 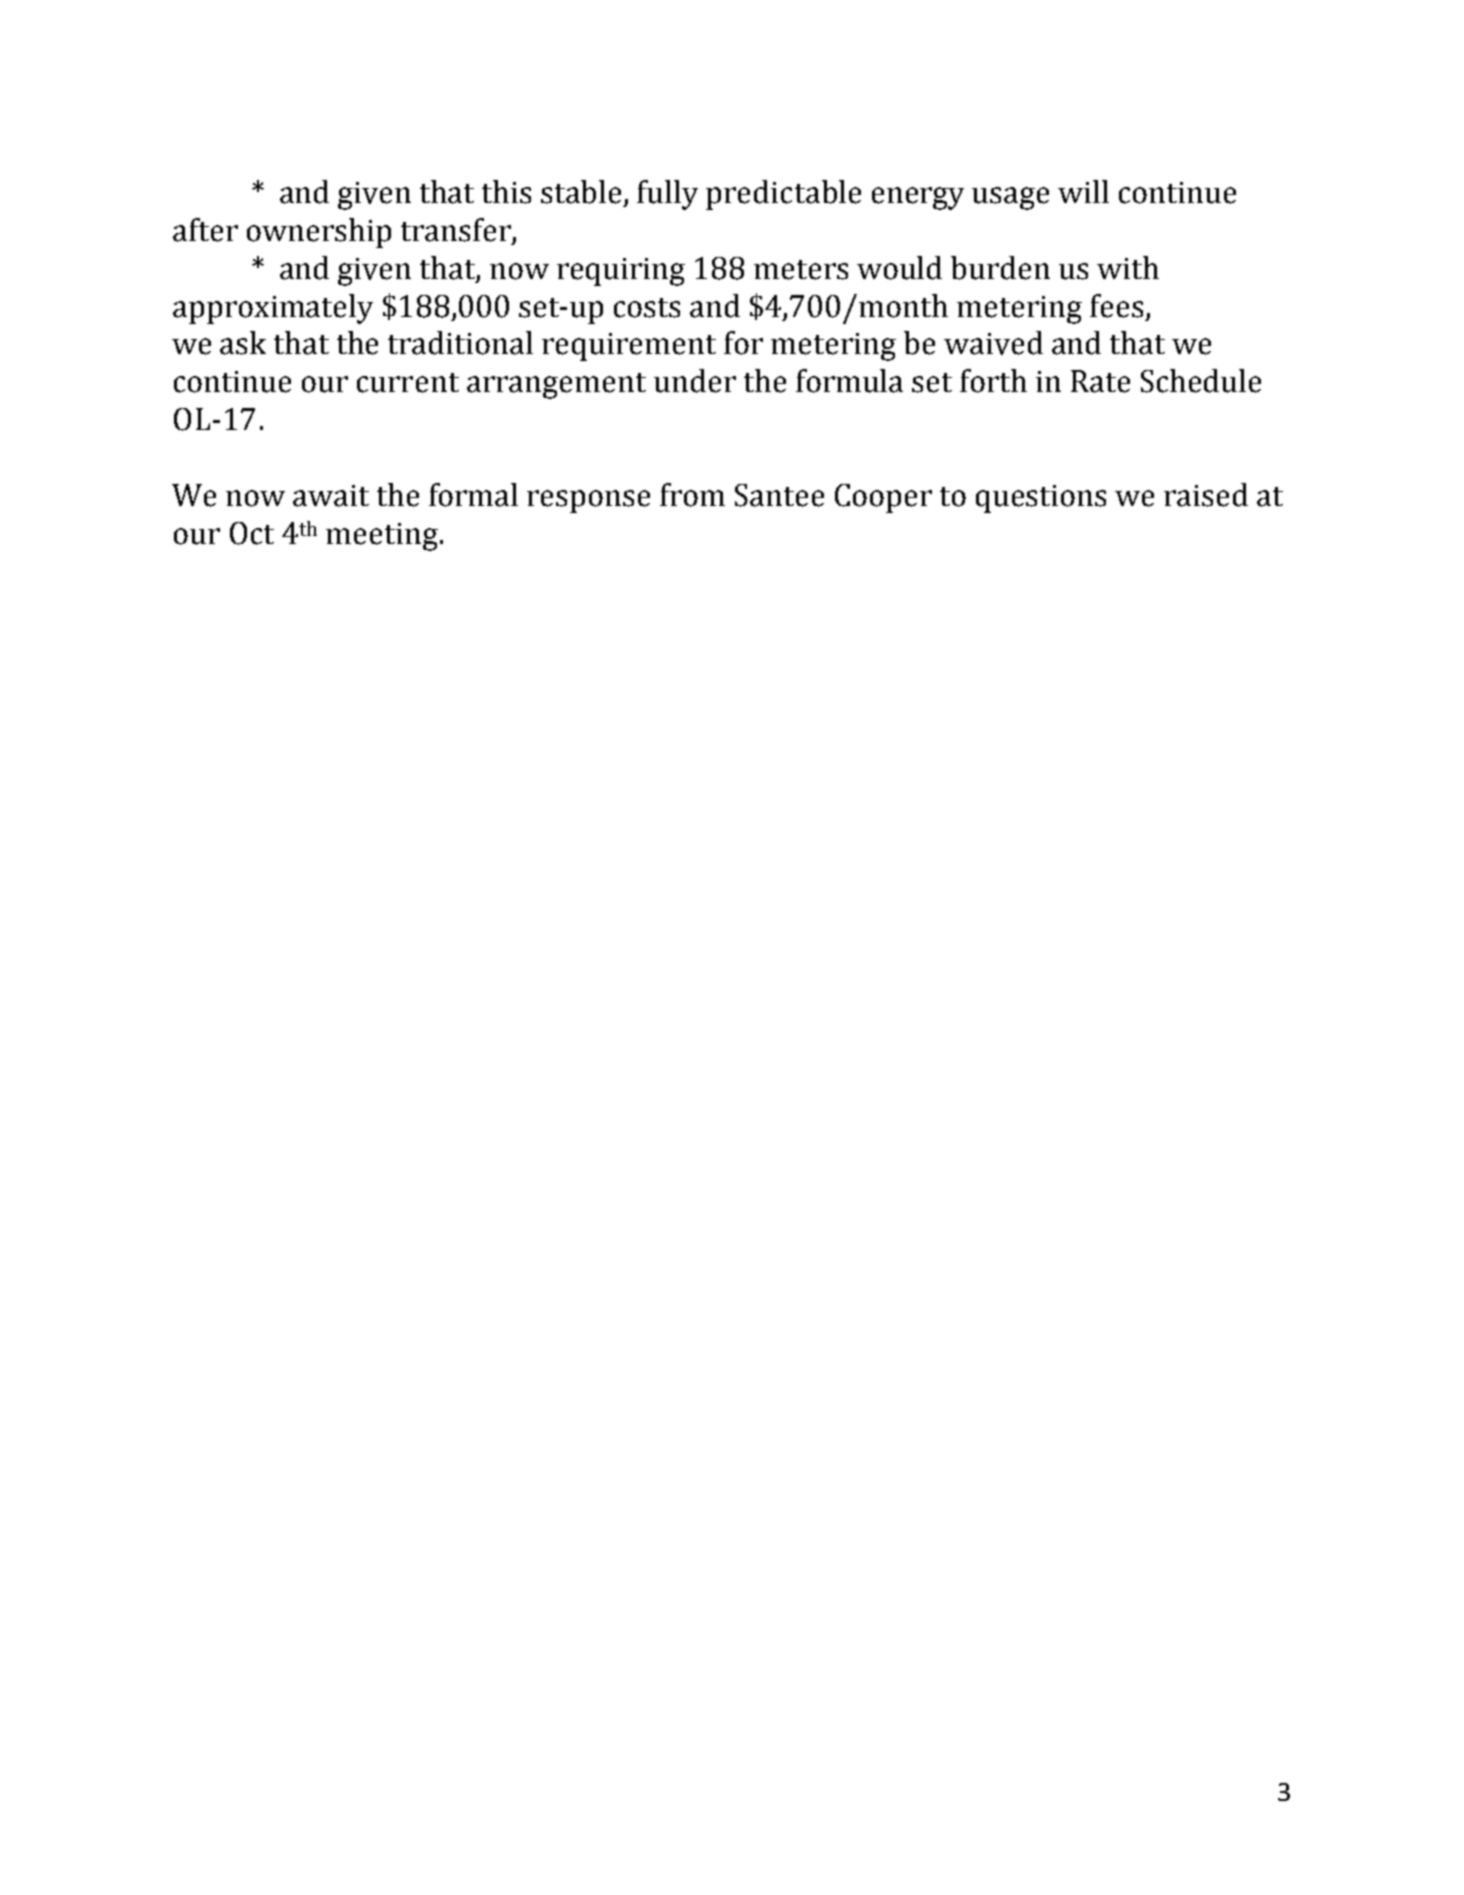 I want to click on ownership, so click(x=319, y=233).
